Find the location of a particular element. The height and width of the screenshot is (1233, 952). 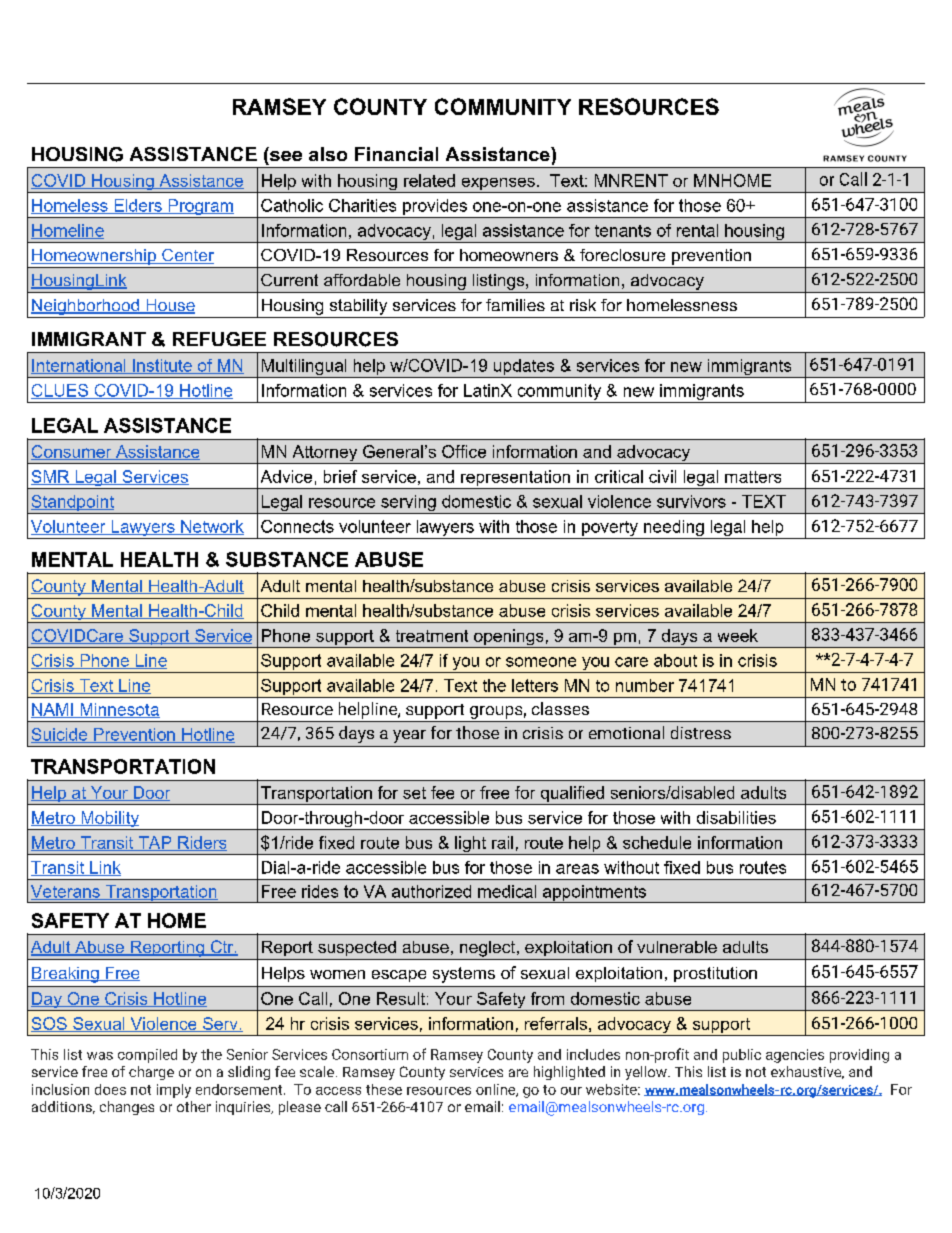

disabilities is located at coordinates (736, 817).
